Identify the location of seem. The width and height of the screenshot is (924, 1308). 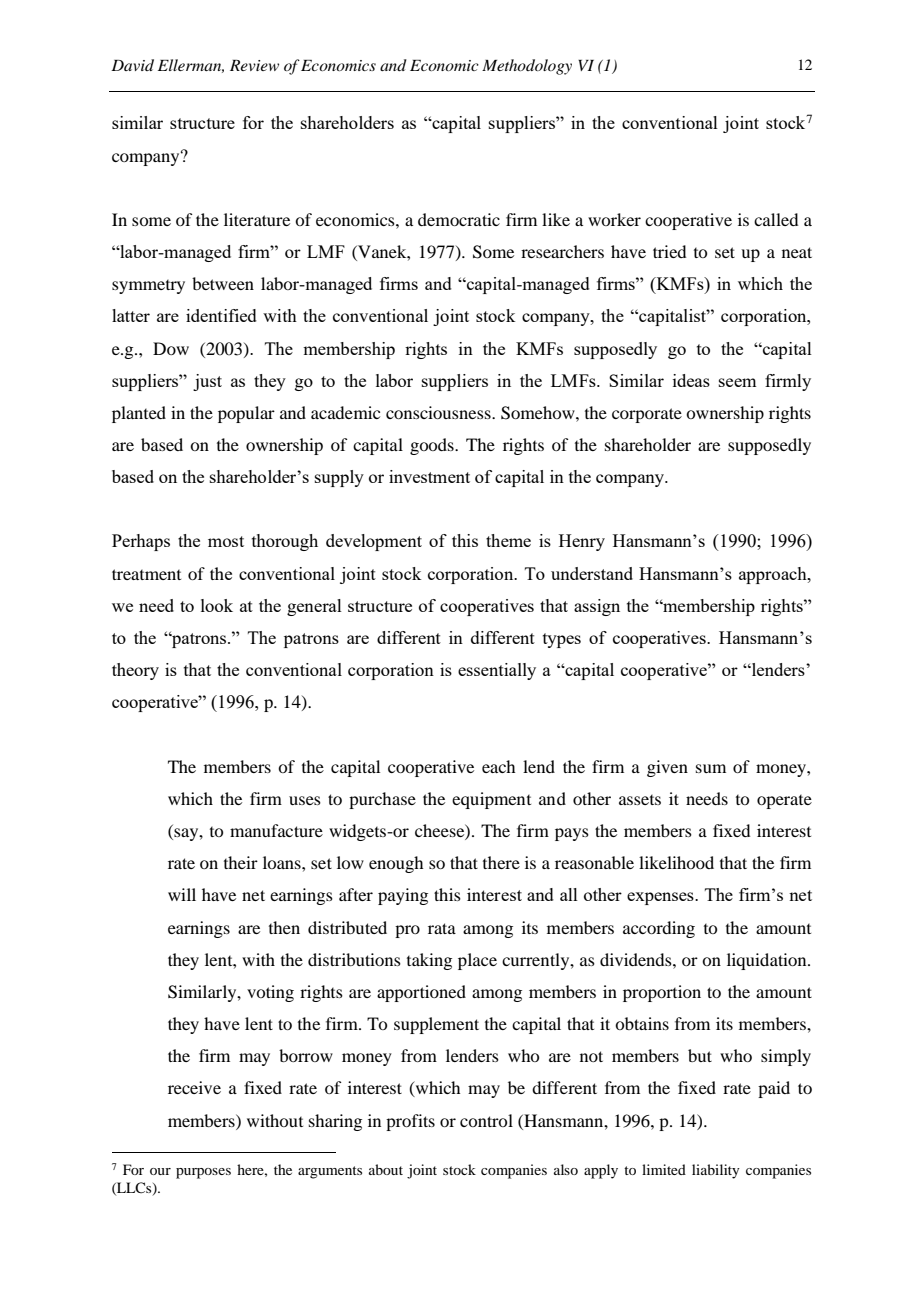
(737, 382).
